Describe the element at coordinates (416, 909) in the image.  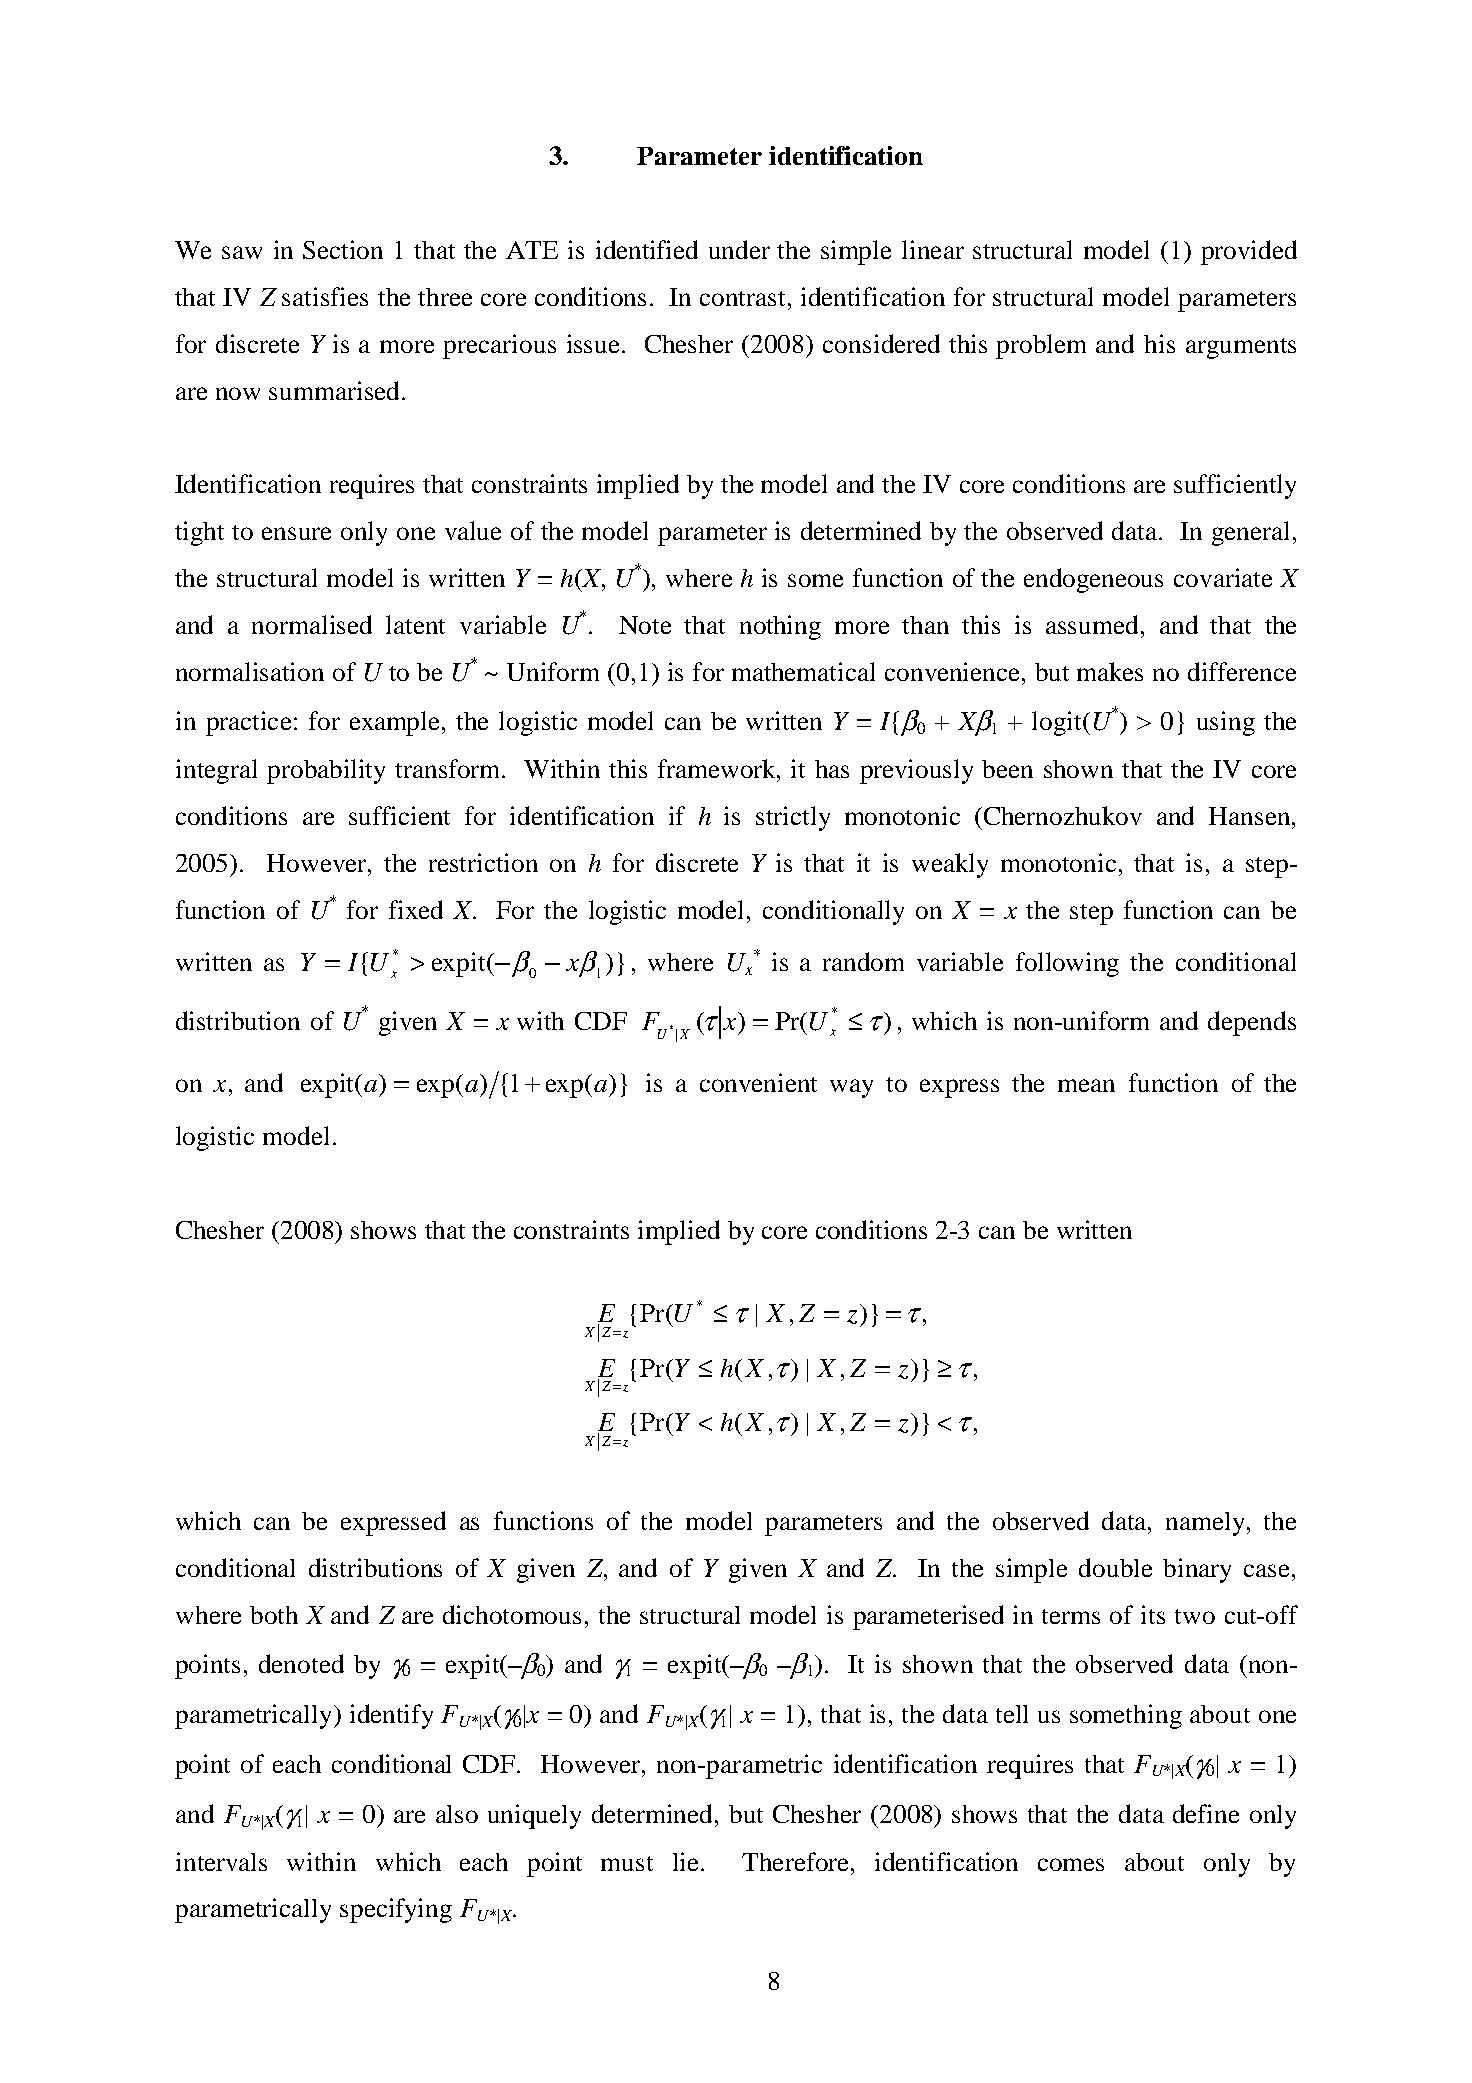
I see `fixed` at that location.
